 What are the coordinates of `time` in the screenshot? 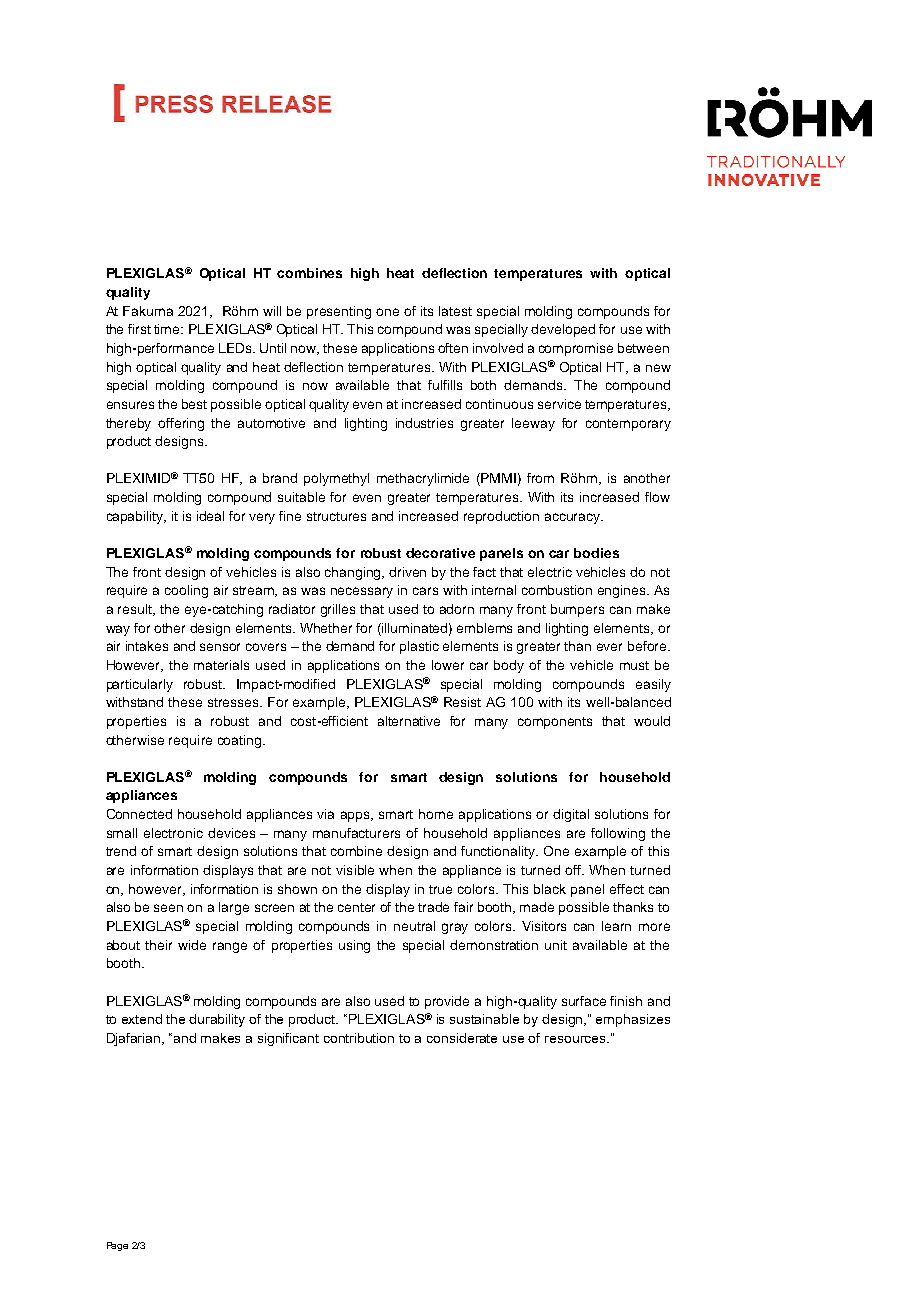 It's located at (168, 329).
